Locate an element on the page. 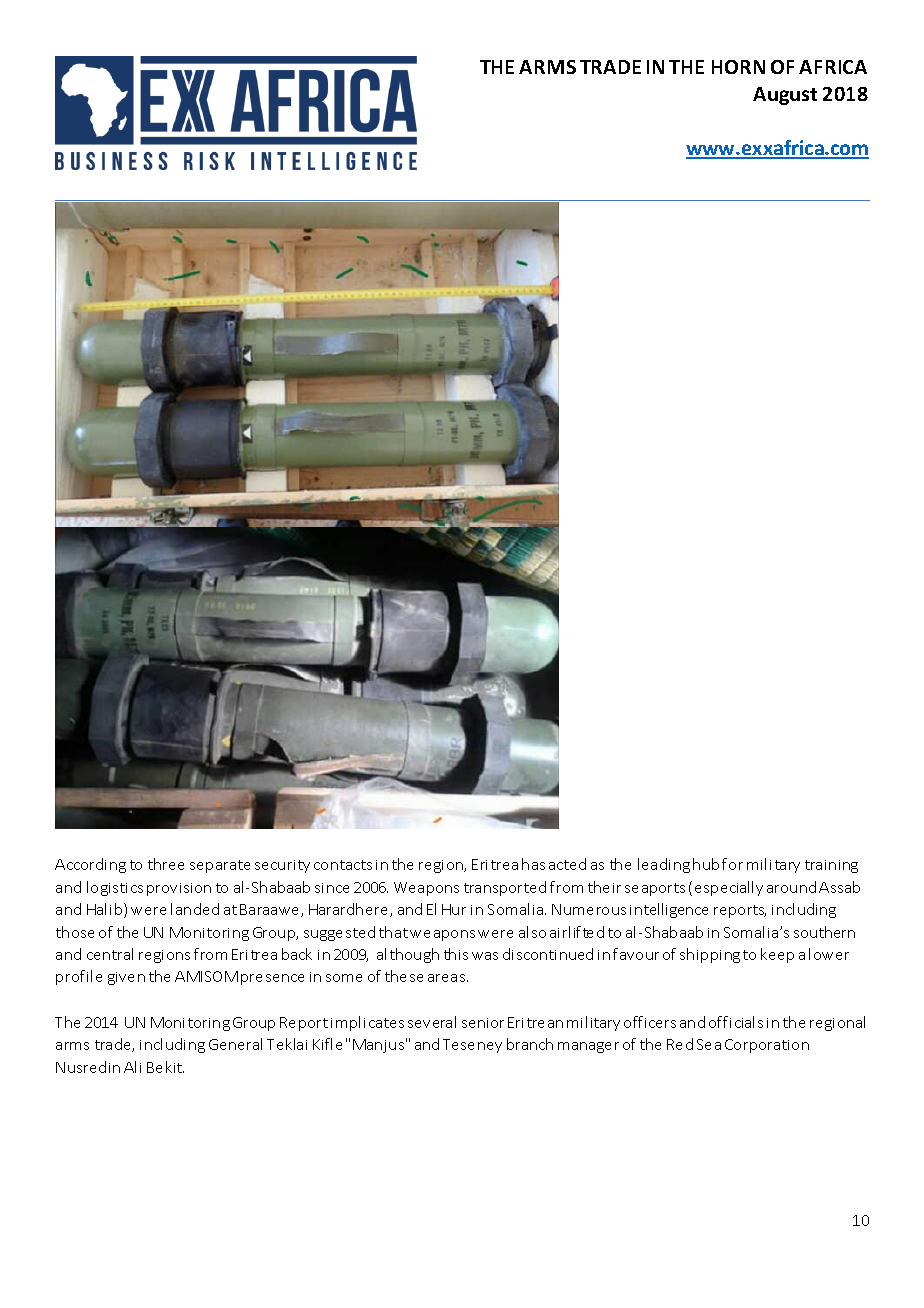 The width and height of the document is (924, 1308). leading is located at coordinates (664, 865).
